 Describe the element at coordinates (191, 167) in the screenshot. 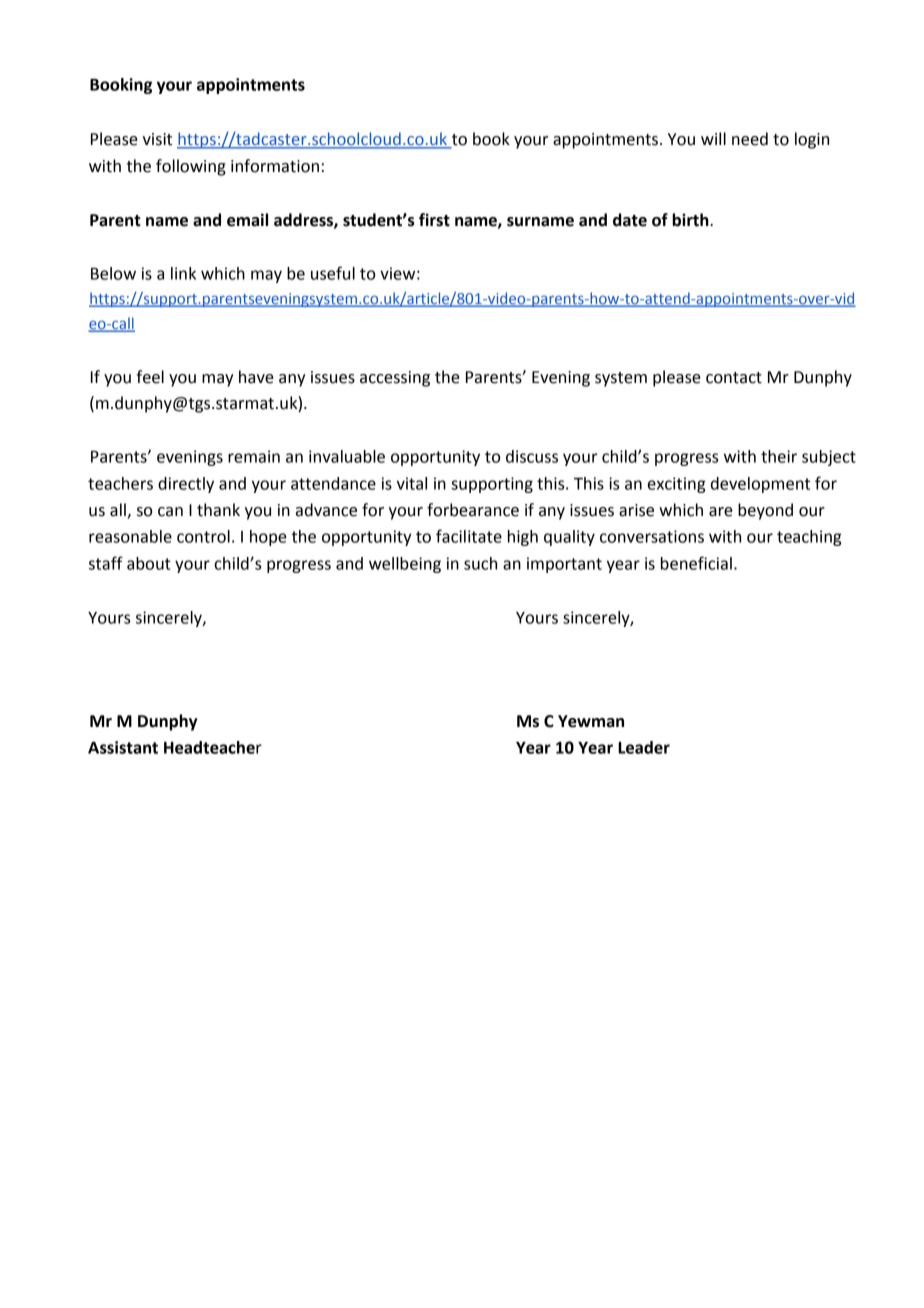

I see `following` at that location.
